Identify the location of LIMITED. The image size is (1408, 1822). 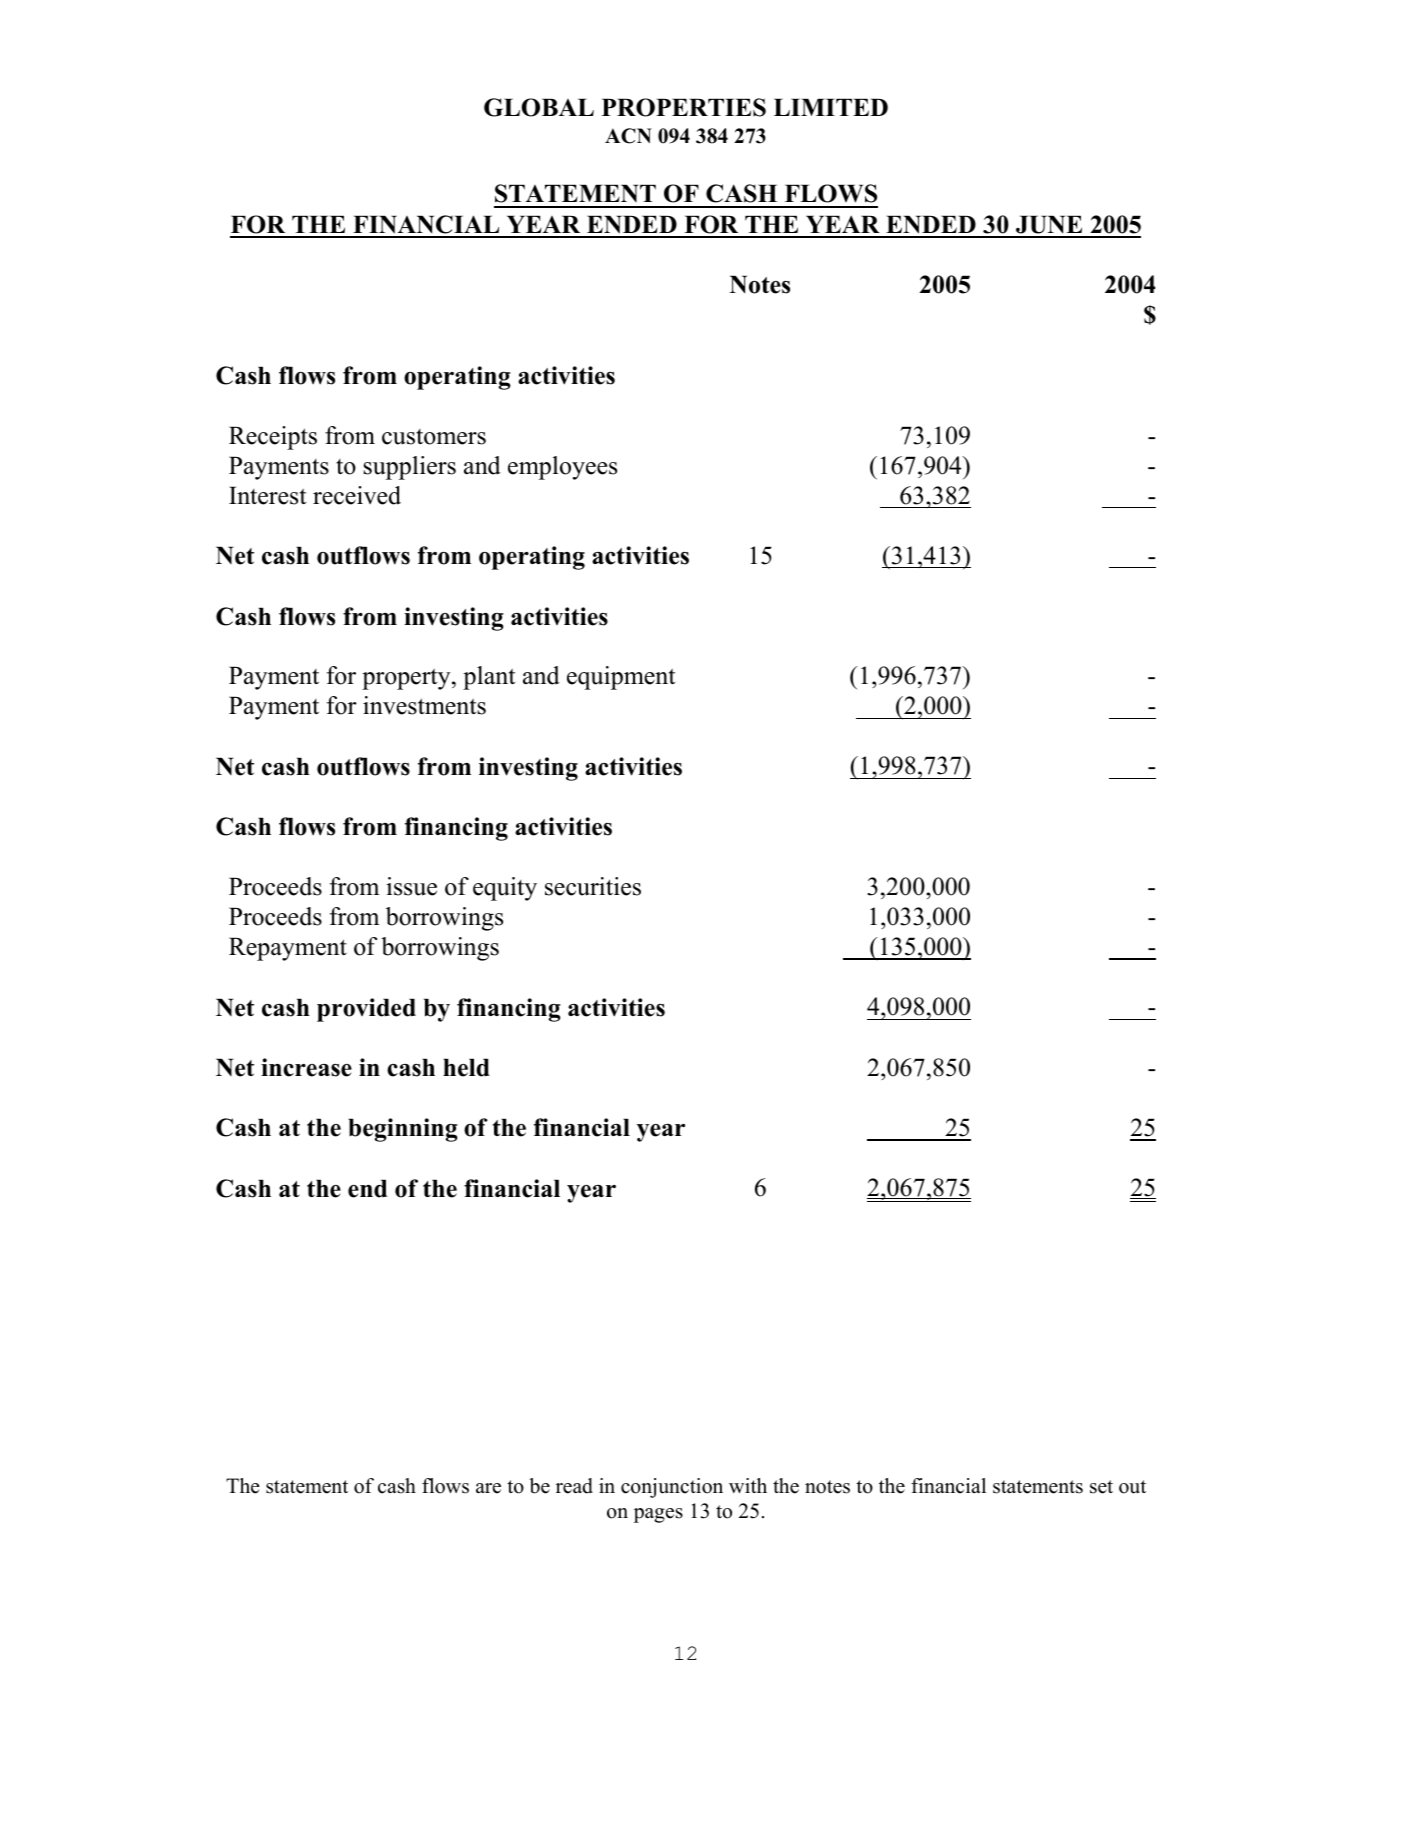
(831, 107).
